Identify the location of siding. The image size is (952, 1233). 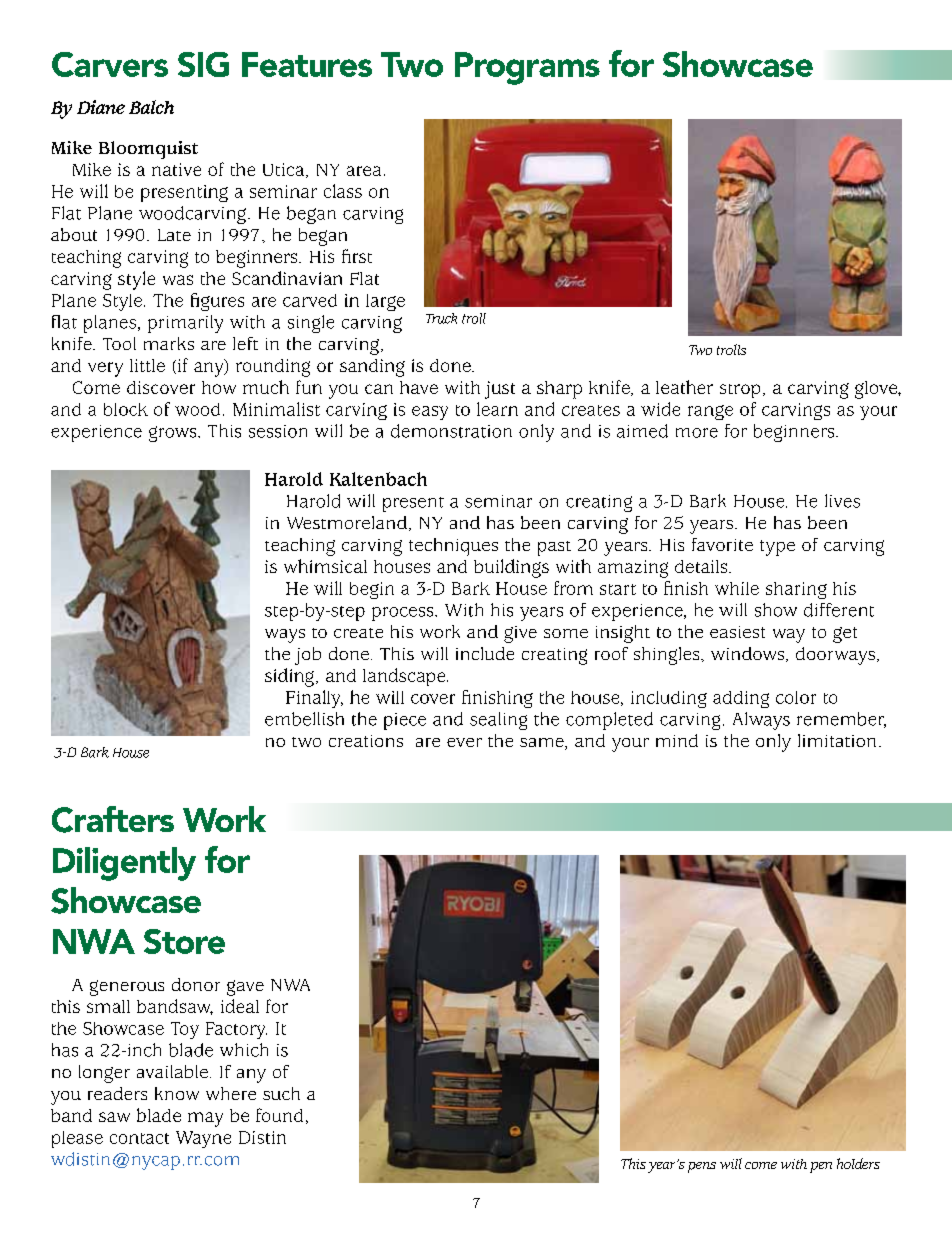
(289, 677).
